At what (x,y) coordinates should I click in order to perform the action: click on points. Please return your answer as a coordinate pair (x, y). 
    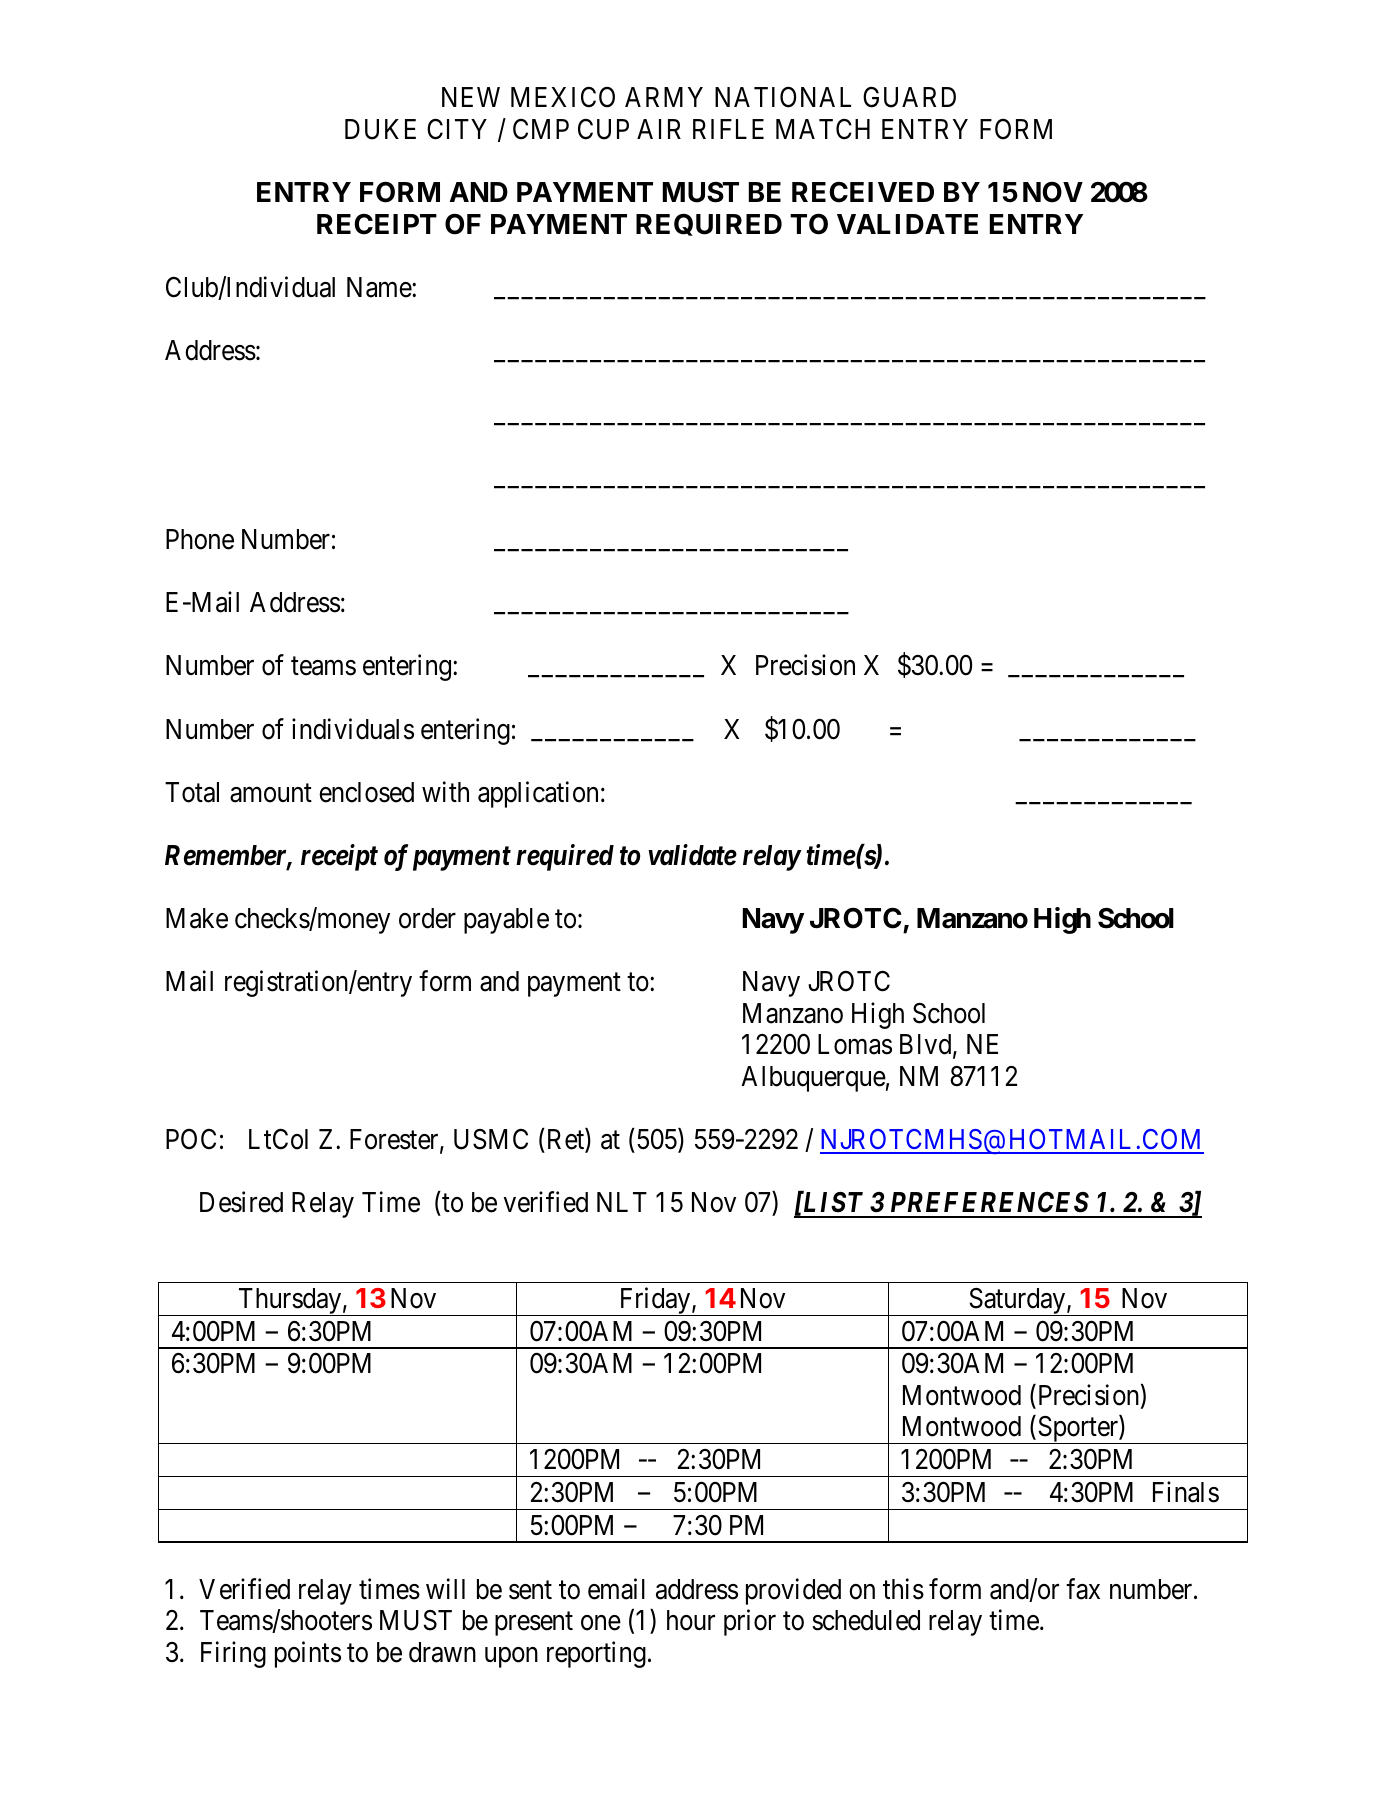
    Looking at the image, I should click on (308, 1654).
